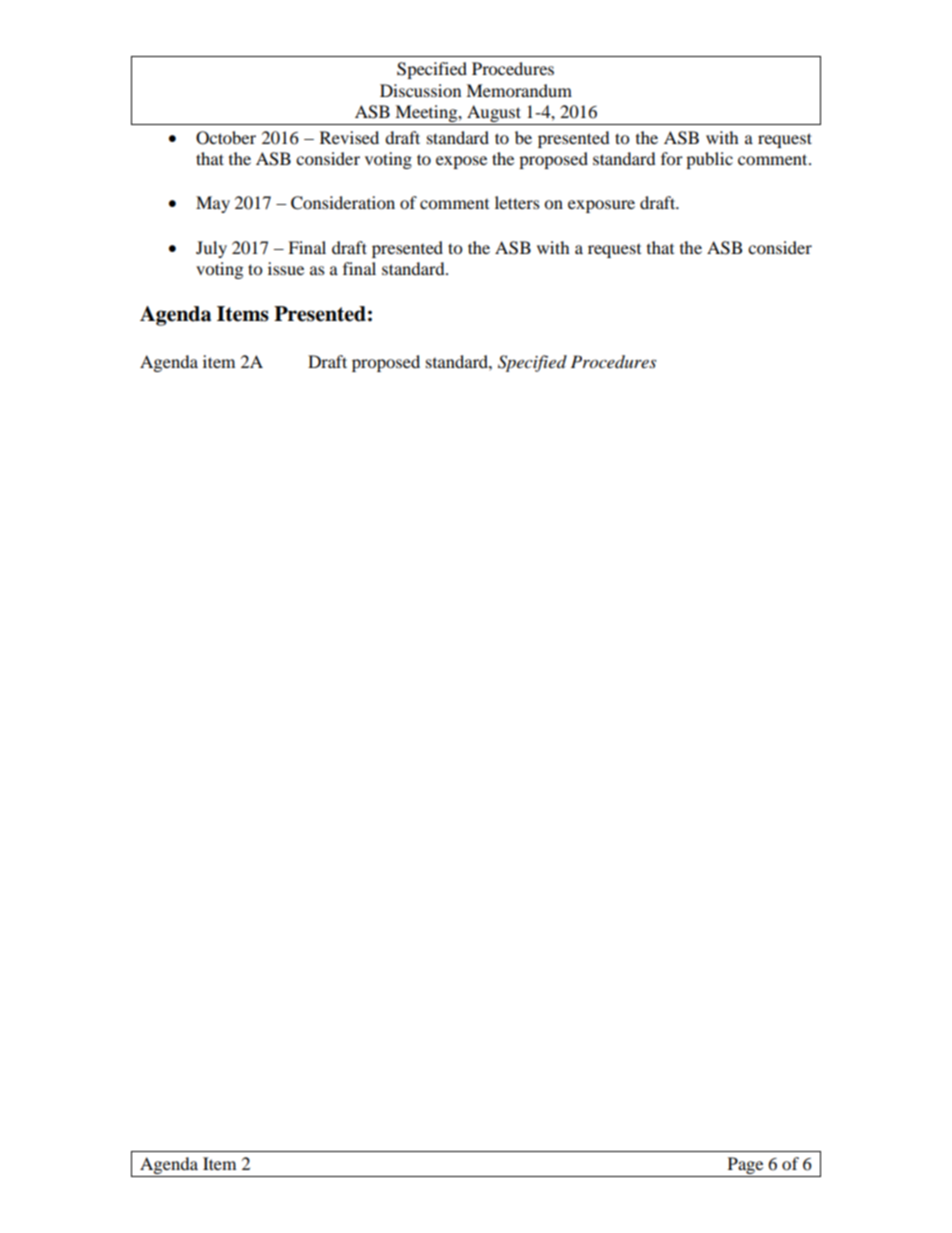 The height and width of the page is (1233, 952). What do you see at coordinates (211, 249) in the page?
I see `July` at bounding box center [211, 249].
